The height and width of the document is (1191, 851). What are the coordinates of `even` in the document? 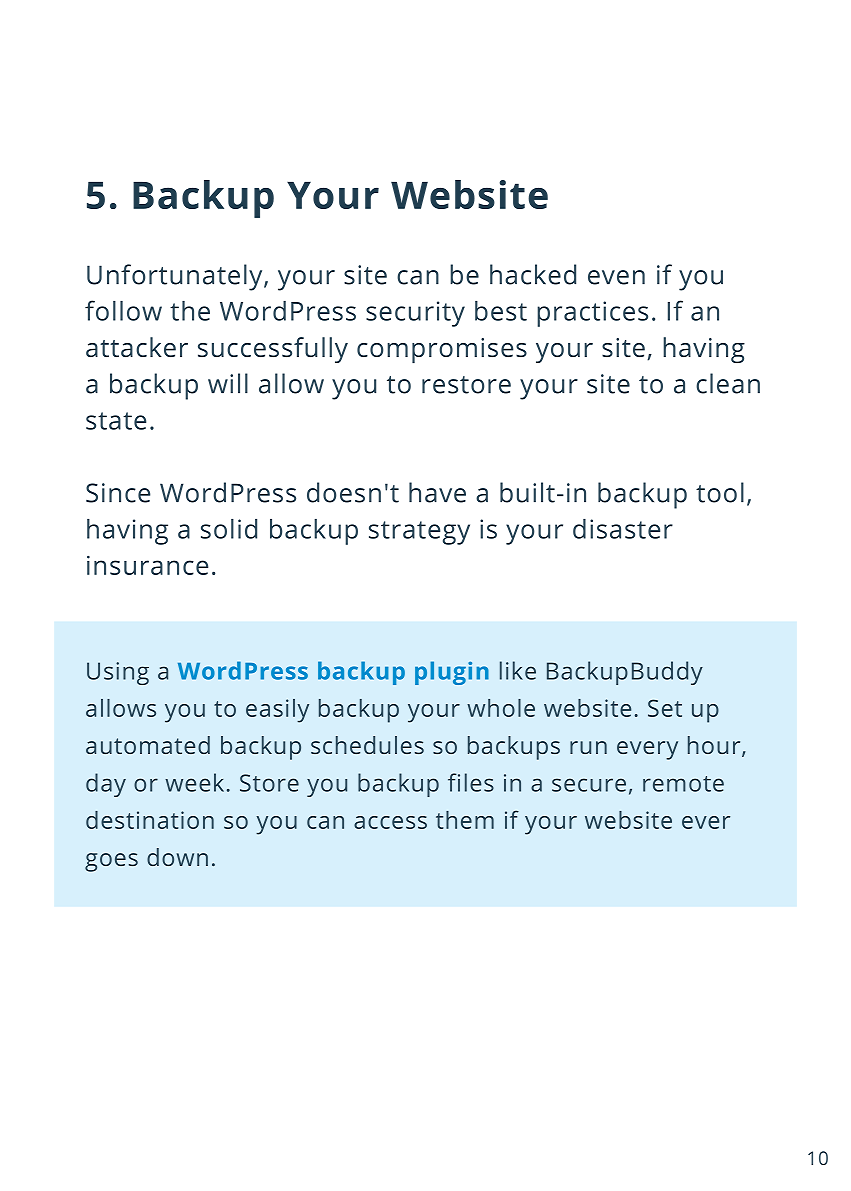 It's located at (616, 277).
